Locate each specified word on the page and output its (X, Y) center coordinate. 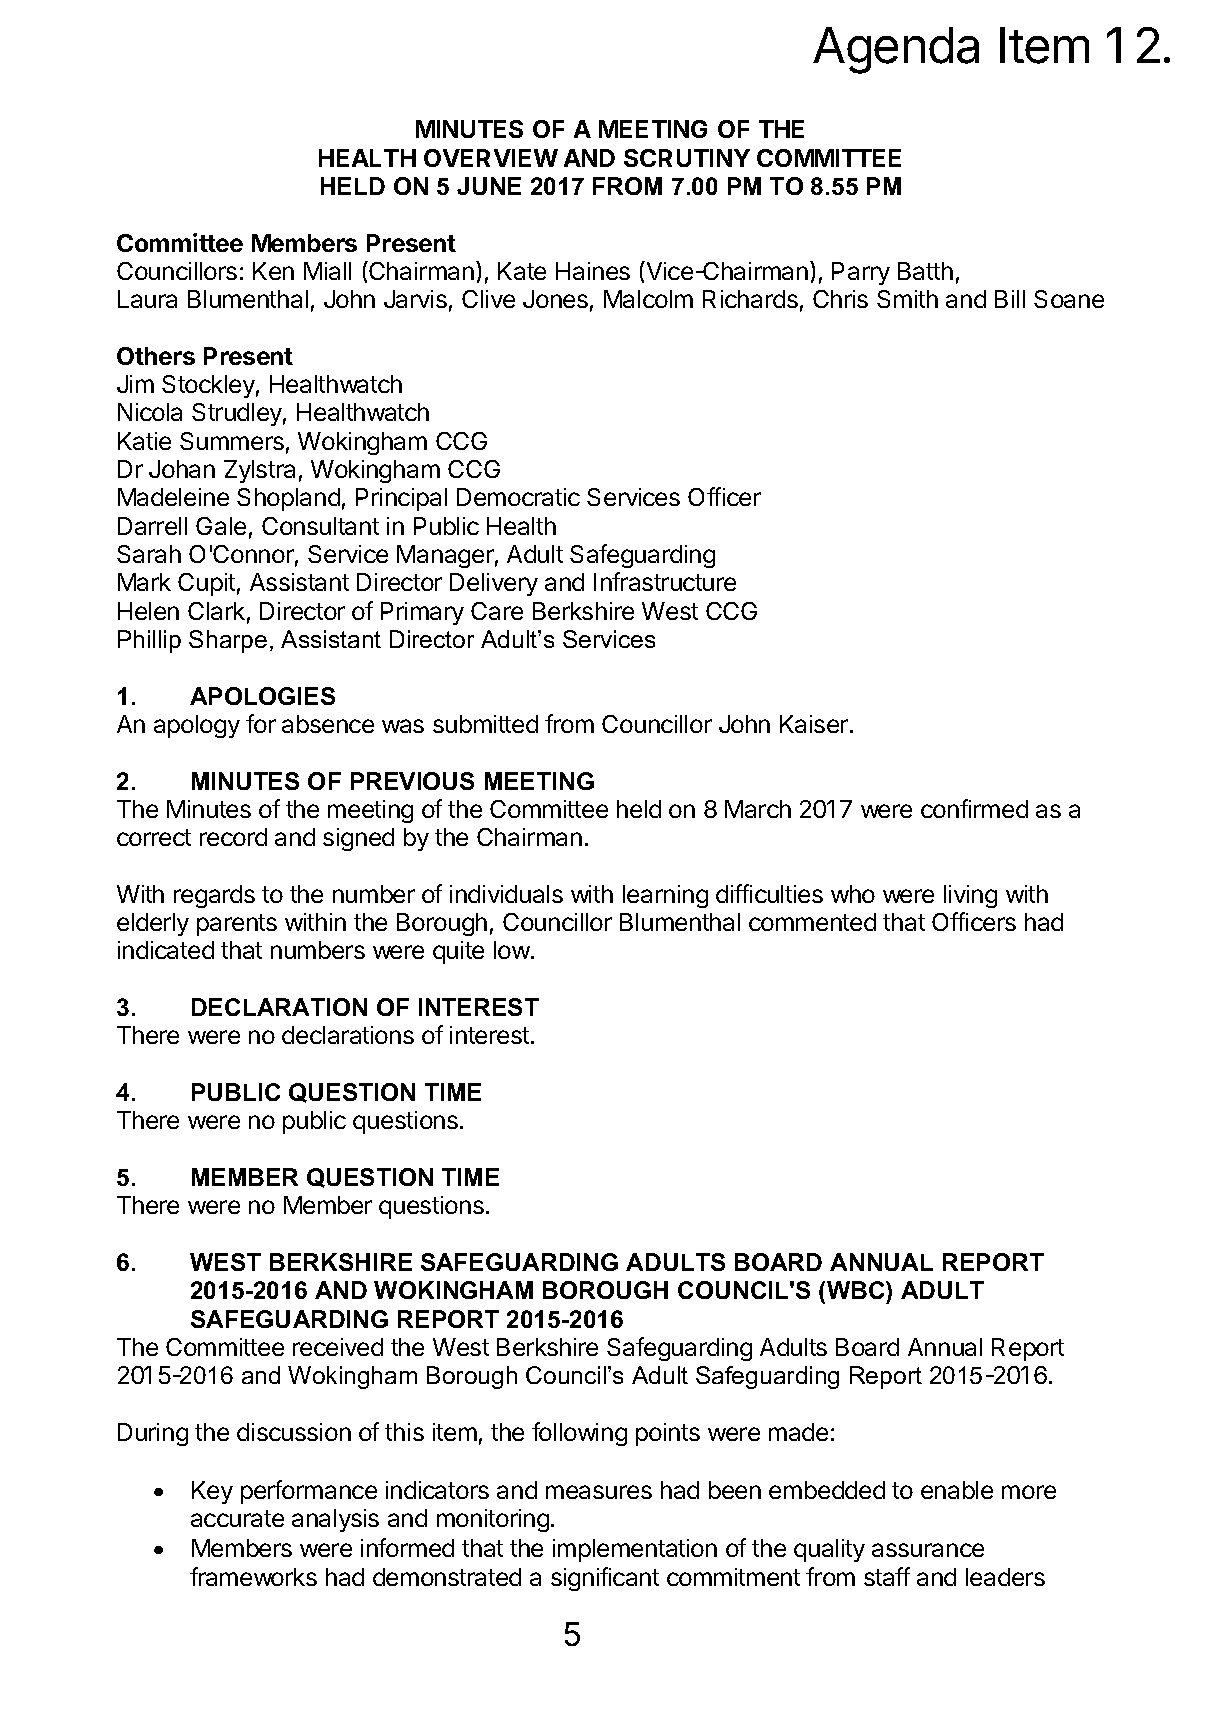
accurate (237, 1518)
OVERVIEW (491, 158)
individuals (506, 894)
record (233, 837)
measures (599, 1492)
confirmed (974, 808)
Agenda (896, 50)
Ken (273, 271)
